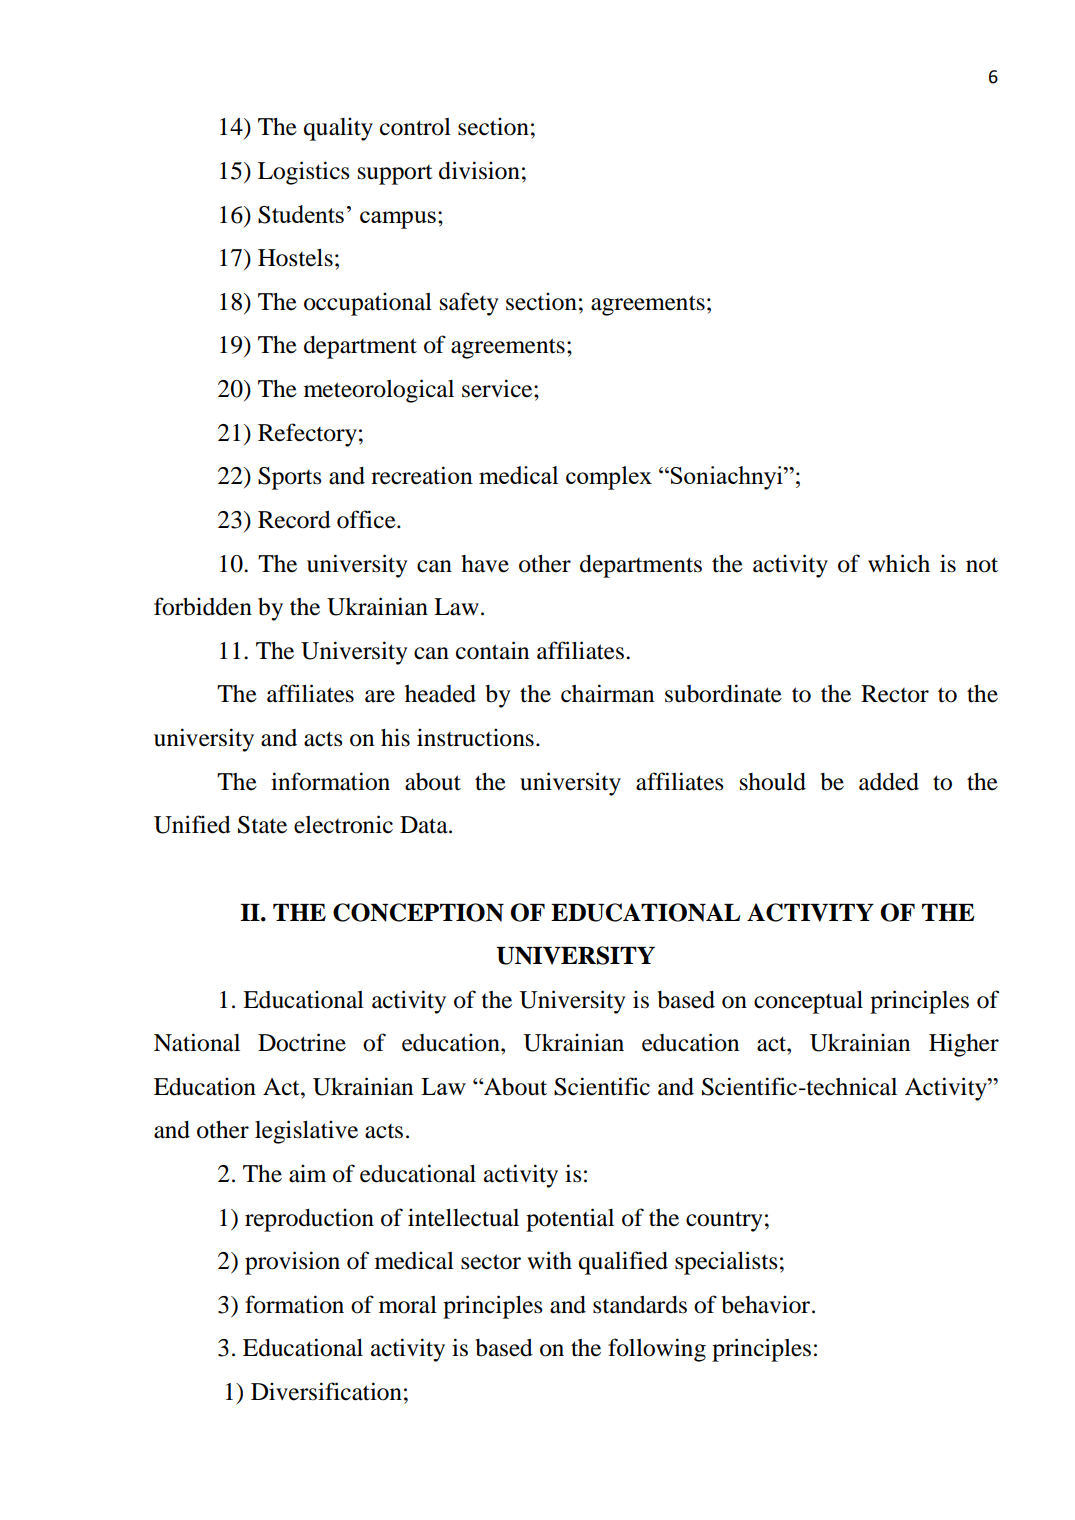 The height and width of the document is (1520, 1075). What do you see at coordinates (889, 782) in the document?
I see `added` at bounding box center [889, 782].
